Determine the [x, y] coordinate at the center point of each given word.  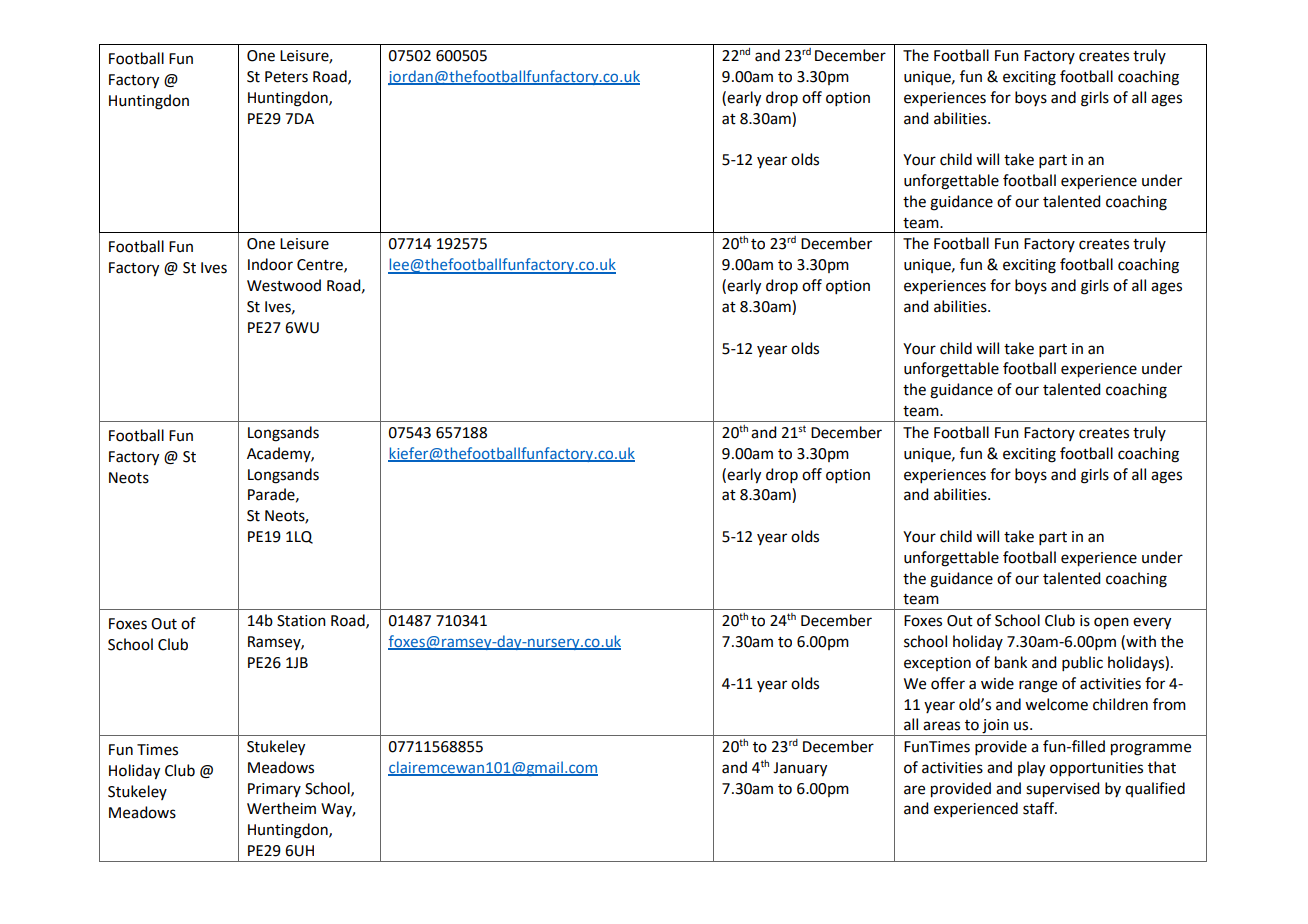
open [1111, 623]
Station [301, 621]
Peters [286, 77]
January [800, 769]
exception [937, 664]
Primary [274, 790]
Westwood [284, 285]
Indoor [270, 264]
